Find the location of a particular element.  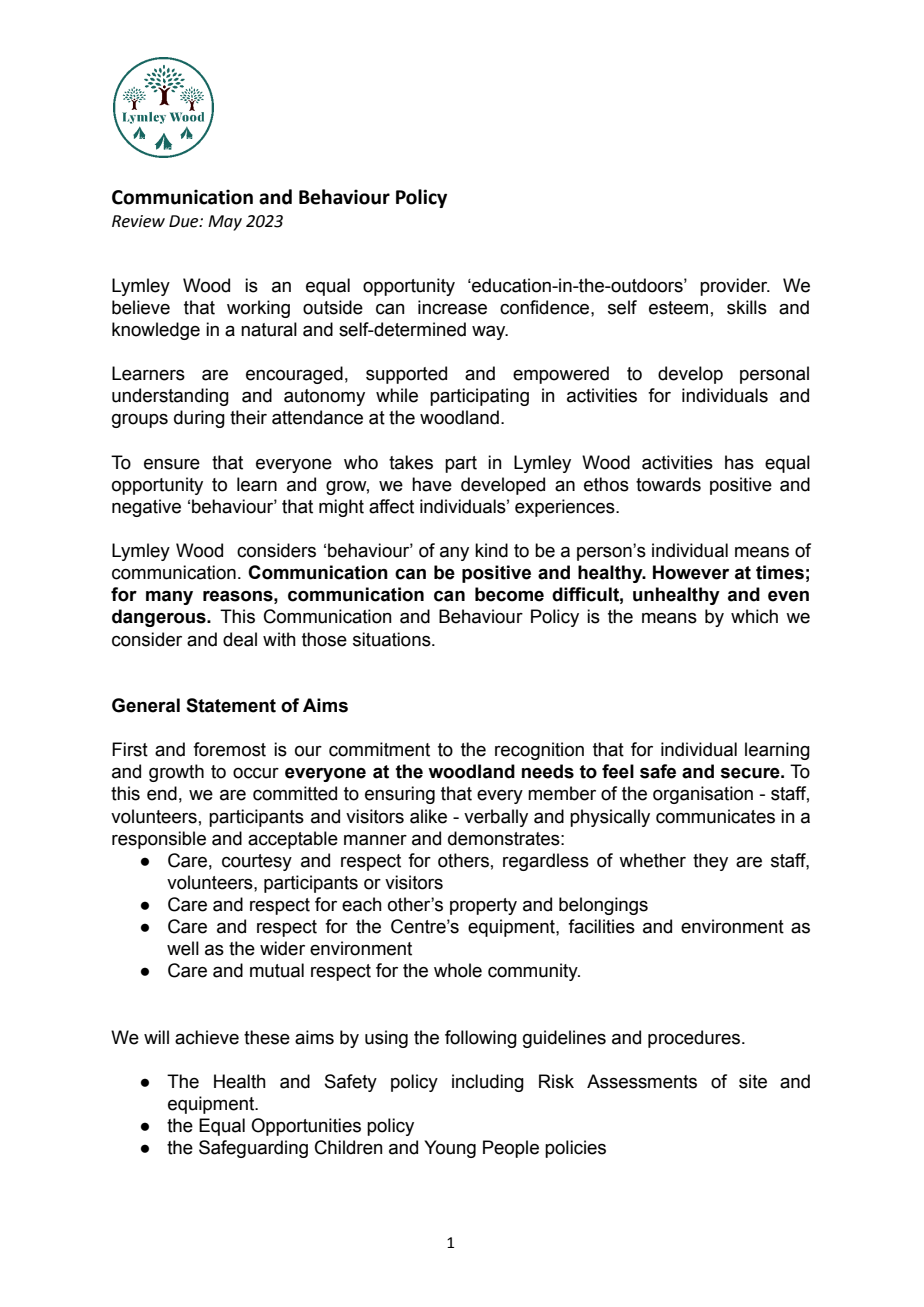

provider is located at coordinates (735, 287).
